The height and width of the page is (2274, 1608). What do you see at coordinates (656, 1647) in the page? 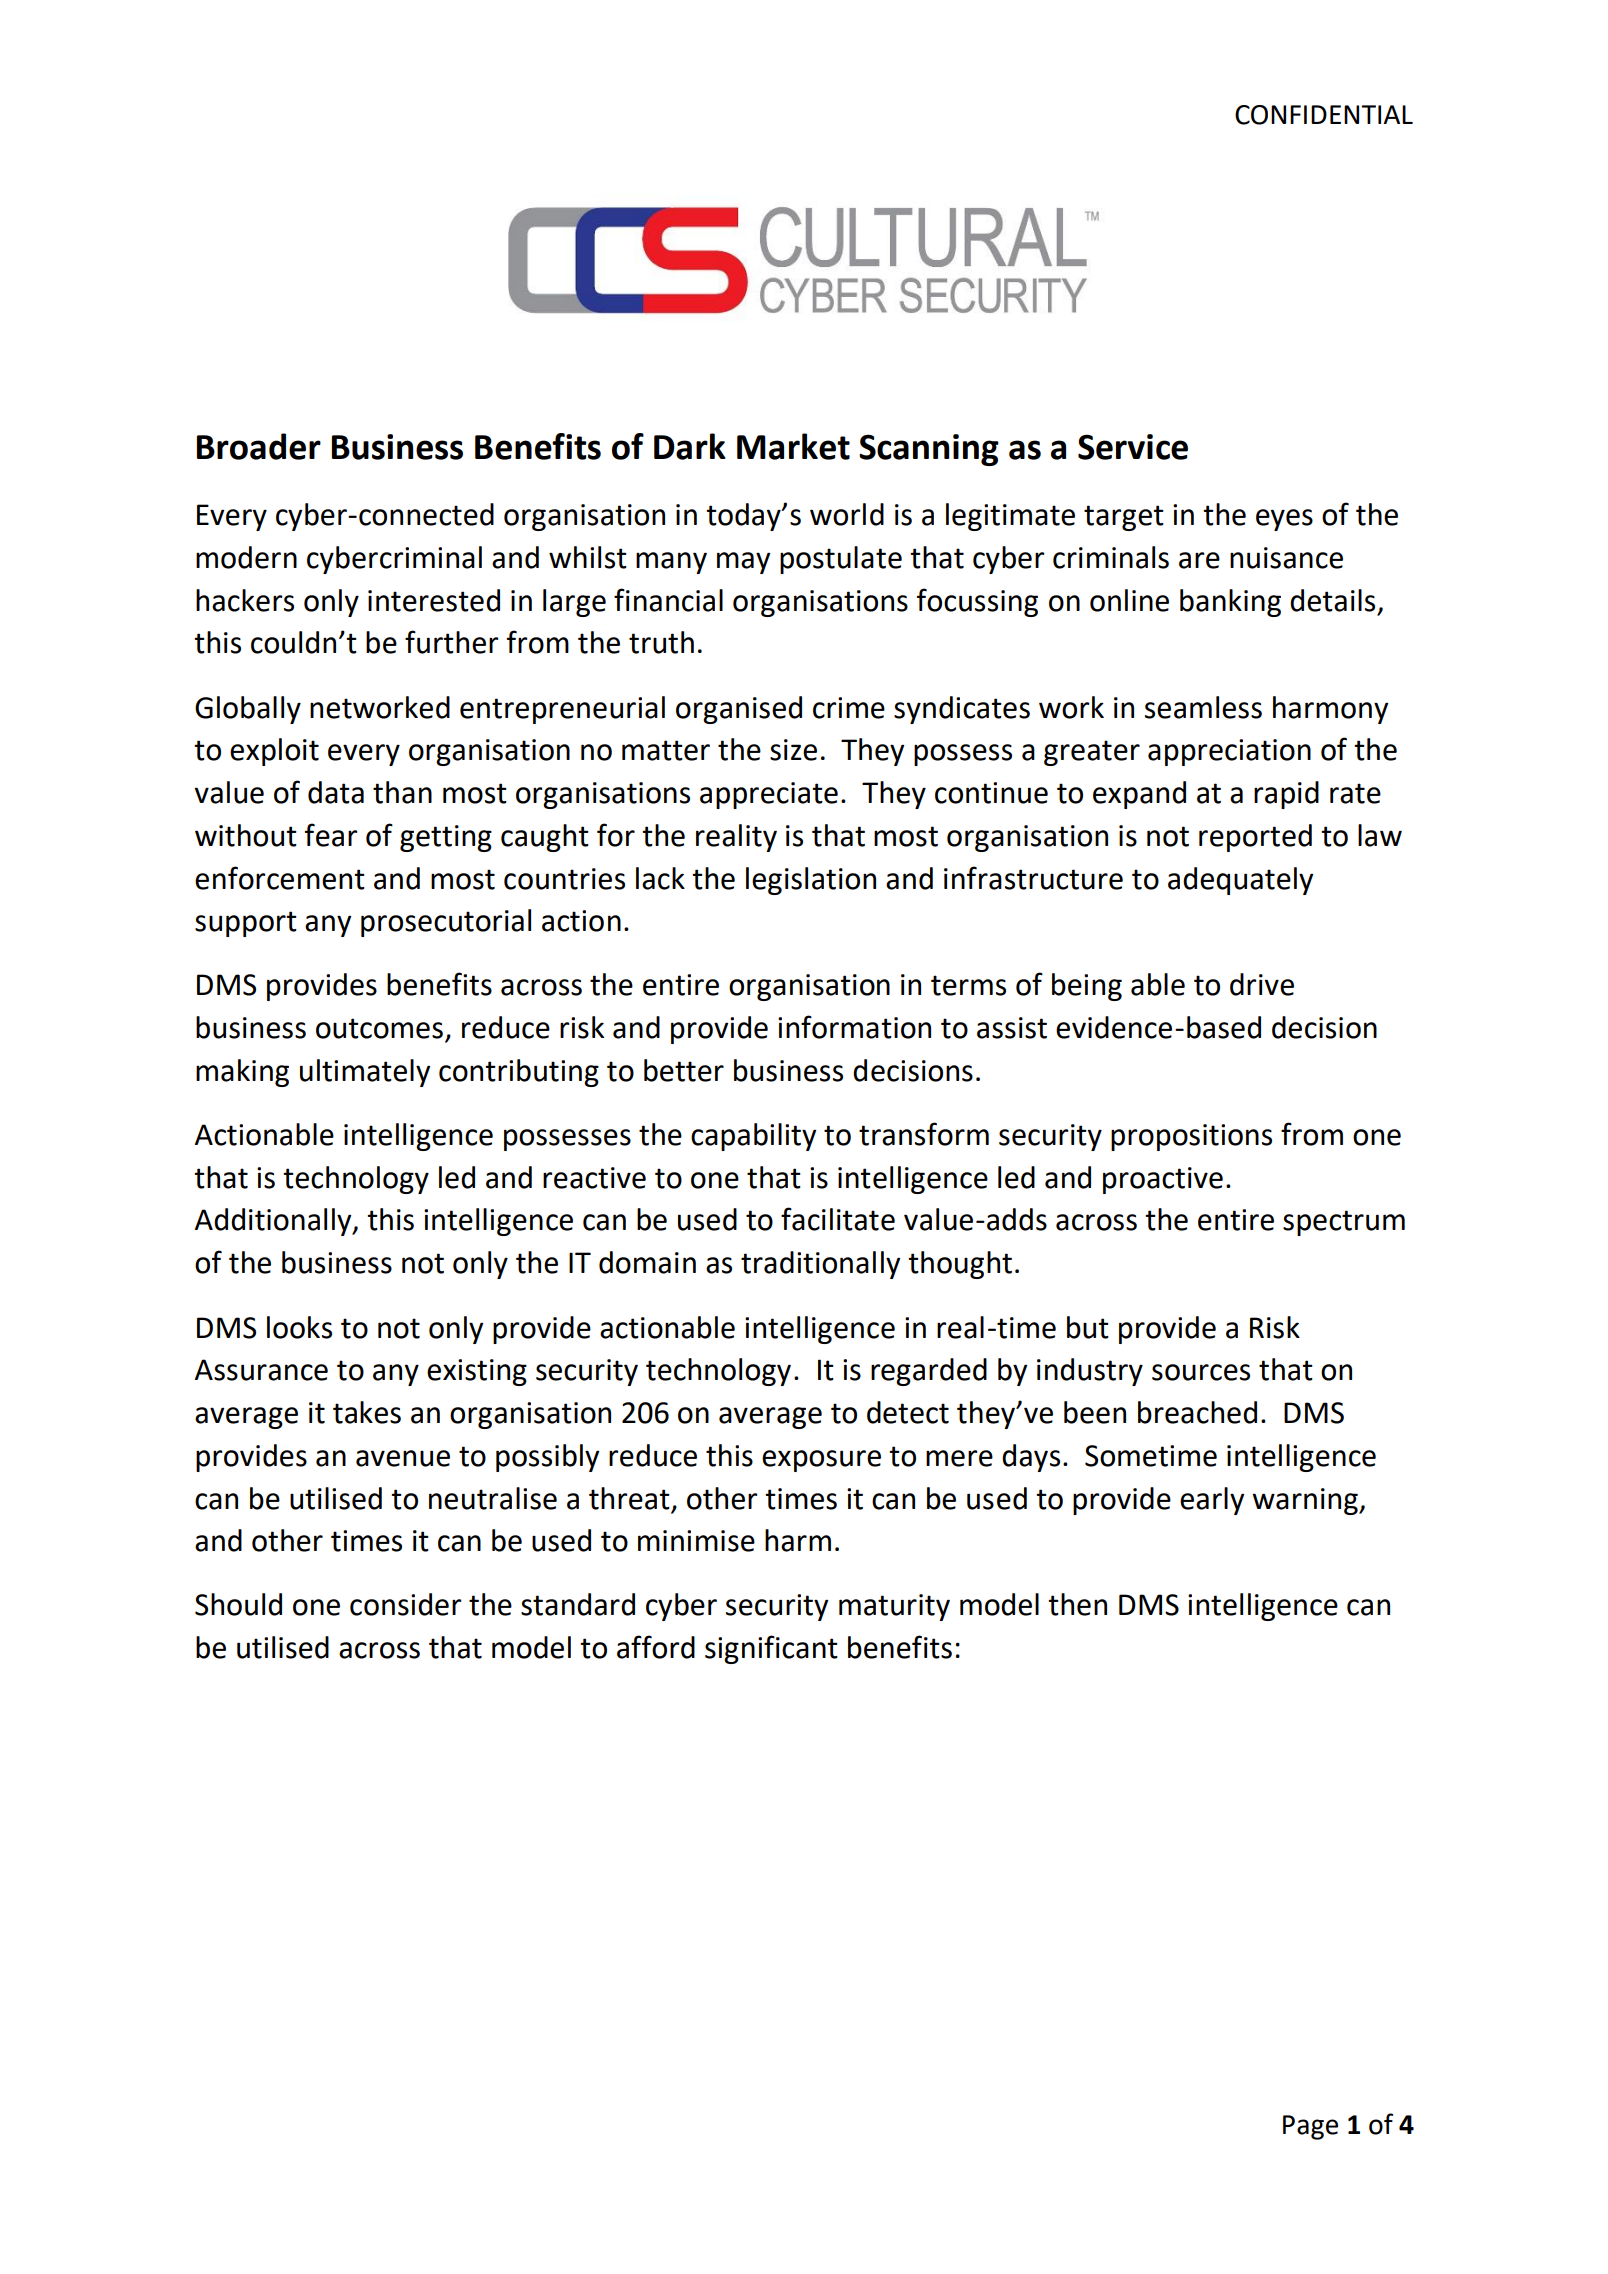
I see `afford` at bounding box center [656, 1647].
